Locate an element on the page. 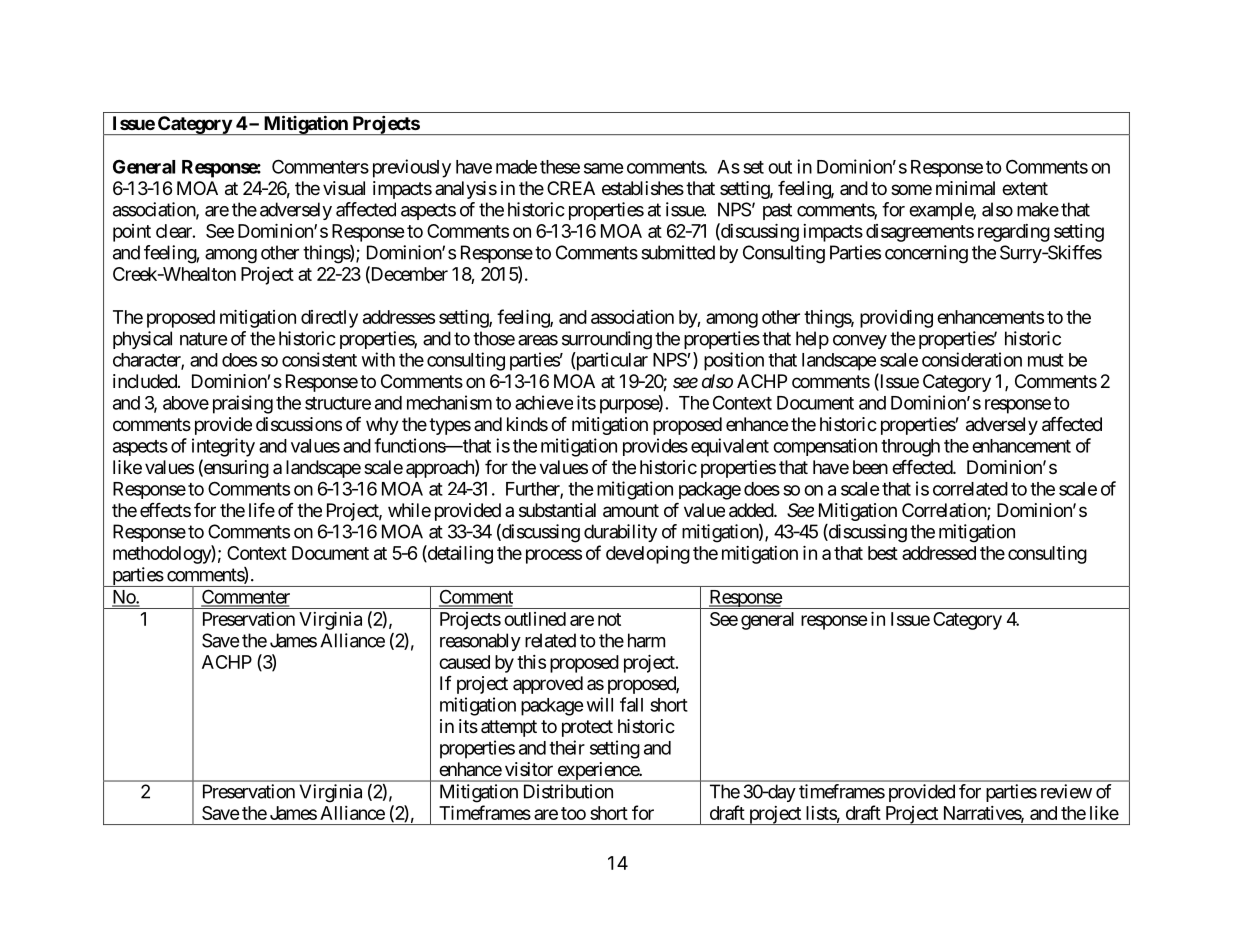  integrity is located at coordinates (223, 447).
